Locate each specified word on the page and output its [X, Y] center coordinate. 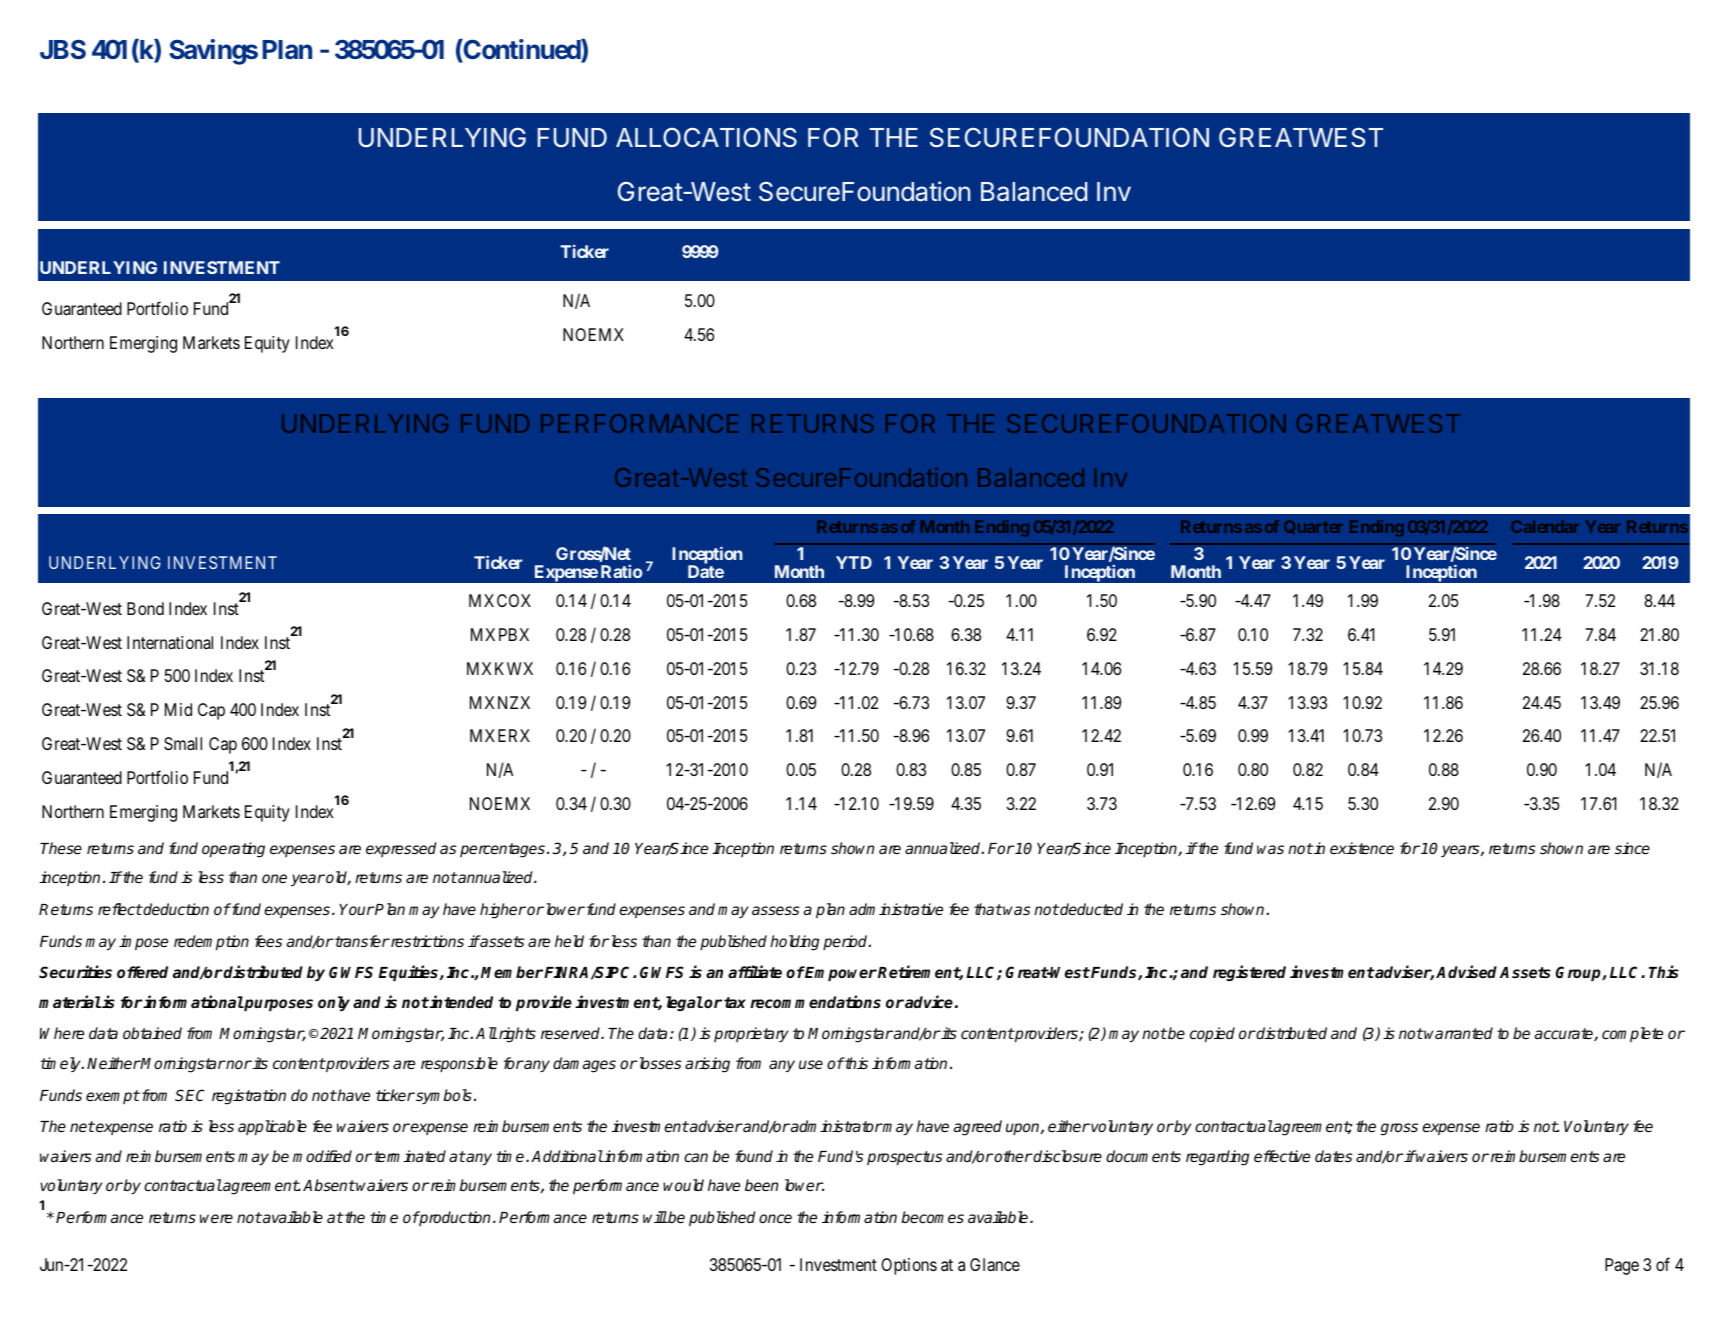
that [988, 909]
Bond [145, 608]
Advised [1466, 972]
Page [1622, 1266]
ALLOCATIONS [706, 137]
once [775, 1218]
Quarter [1313, 527]
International [170, 642]
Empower [840, 973]
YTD [854, 562]
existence [1362, 848]
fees [268, 941]
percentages [502, 850]
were [216, 1218]
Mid [178, 709]
